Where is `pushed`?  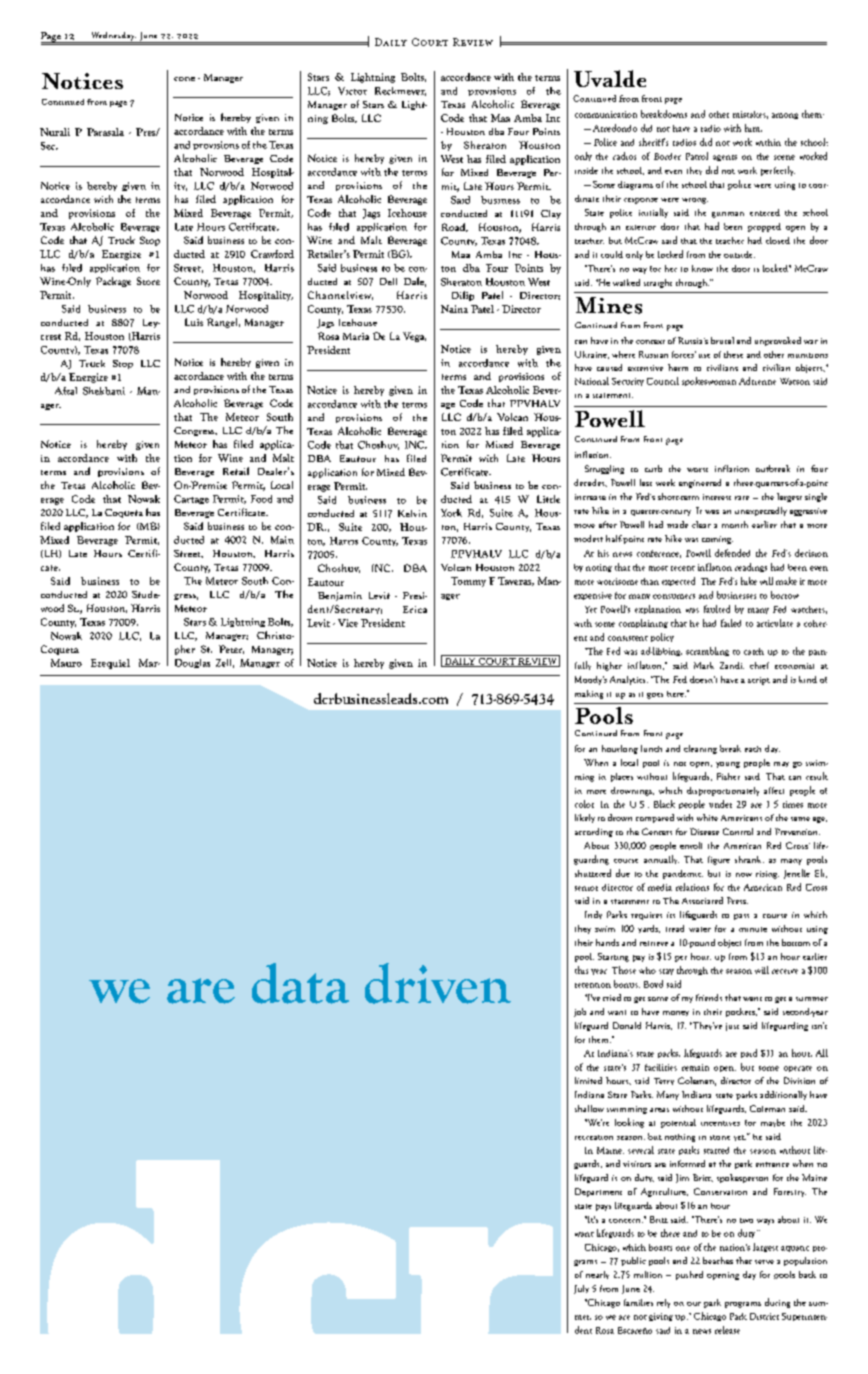
pushed is located at coordinates (689, 1275).
